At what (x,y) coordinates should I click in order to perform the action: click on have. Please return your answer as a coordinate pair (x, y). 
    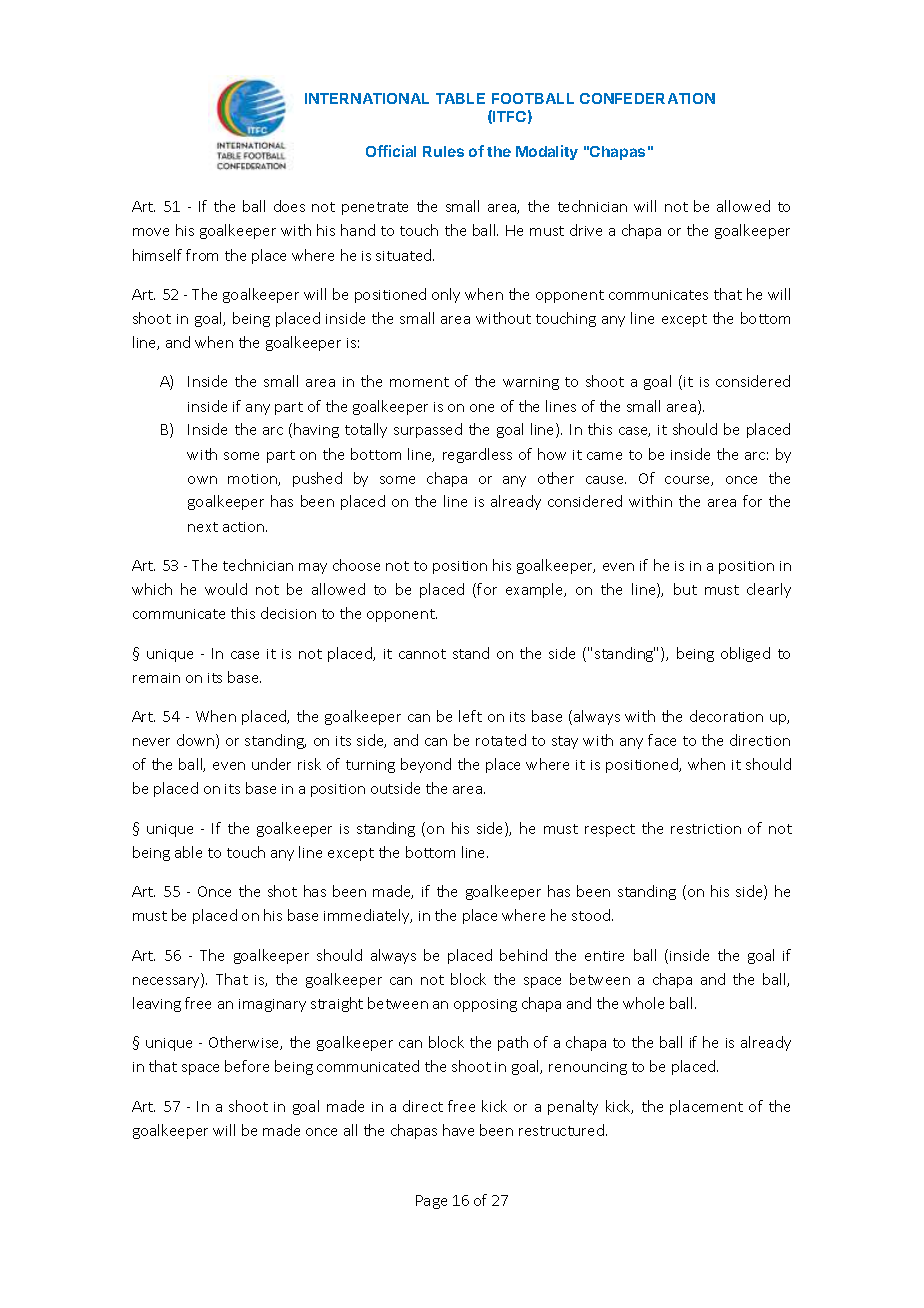
    Looking at the image, I should click on (458, 1130).
